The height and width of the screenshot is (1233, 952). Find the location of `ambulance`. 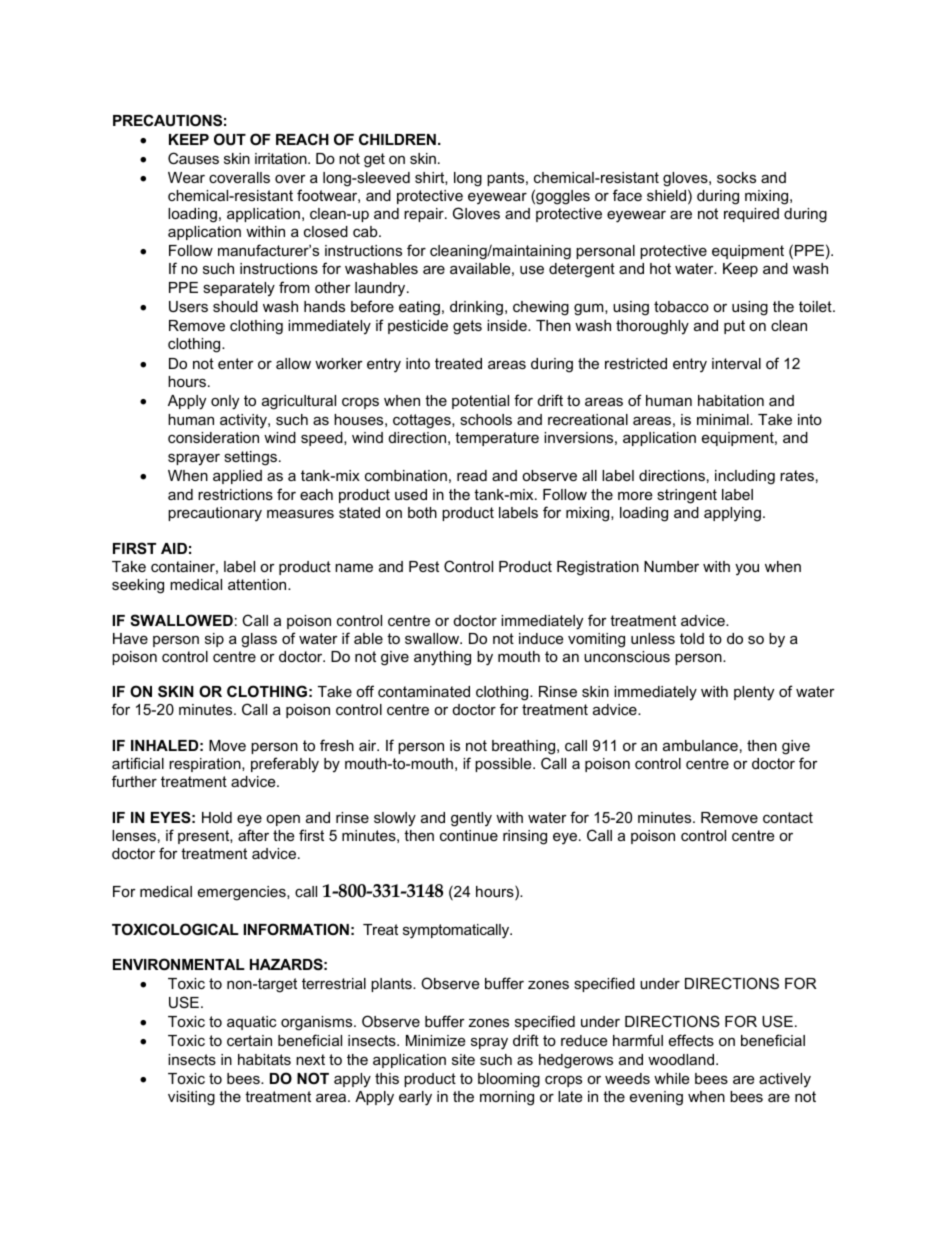

ambulance is located at coordinates (700, 745).
